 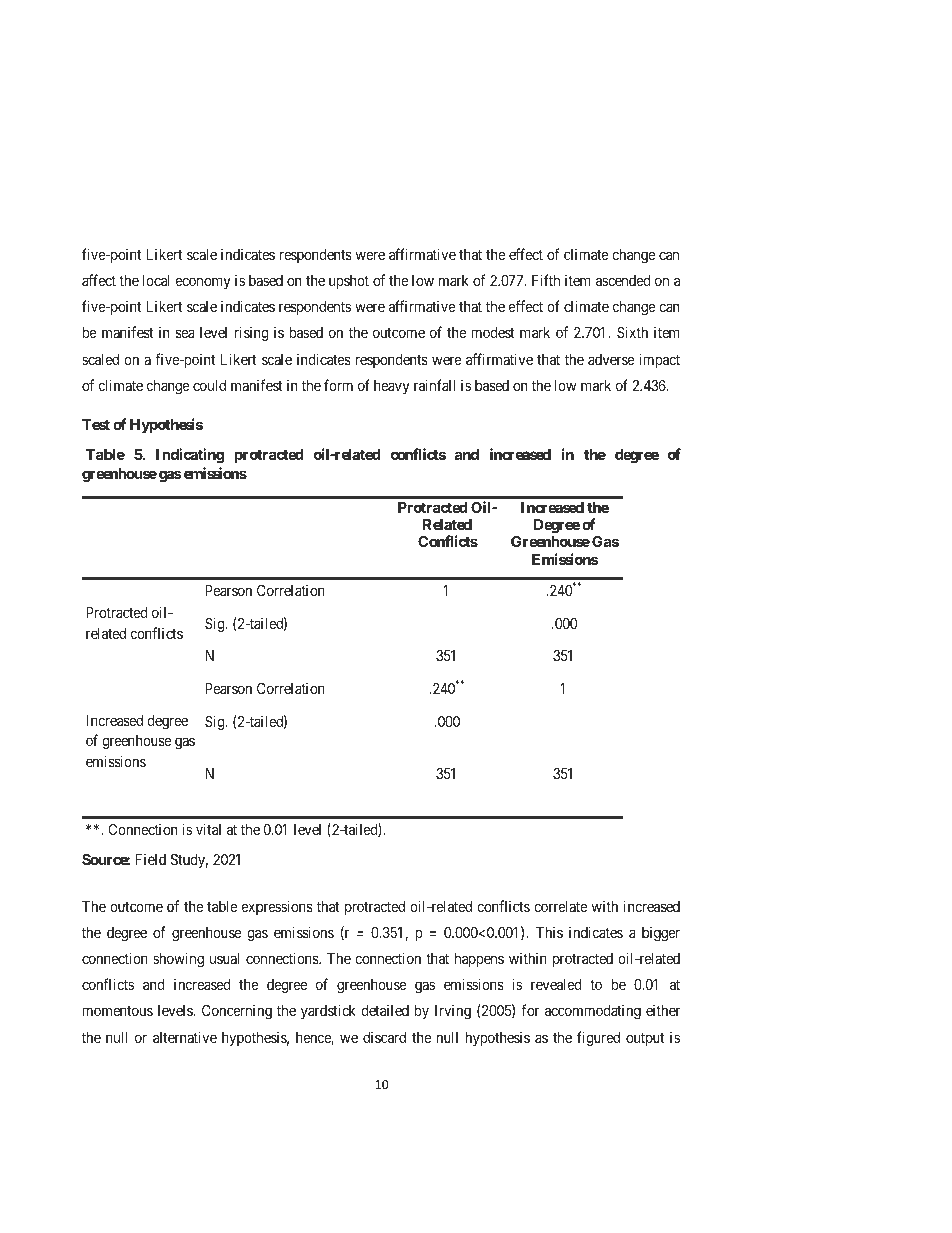 I want to click on upshot, so click(x=349, y=282).
